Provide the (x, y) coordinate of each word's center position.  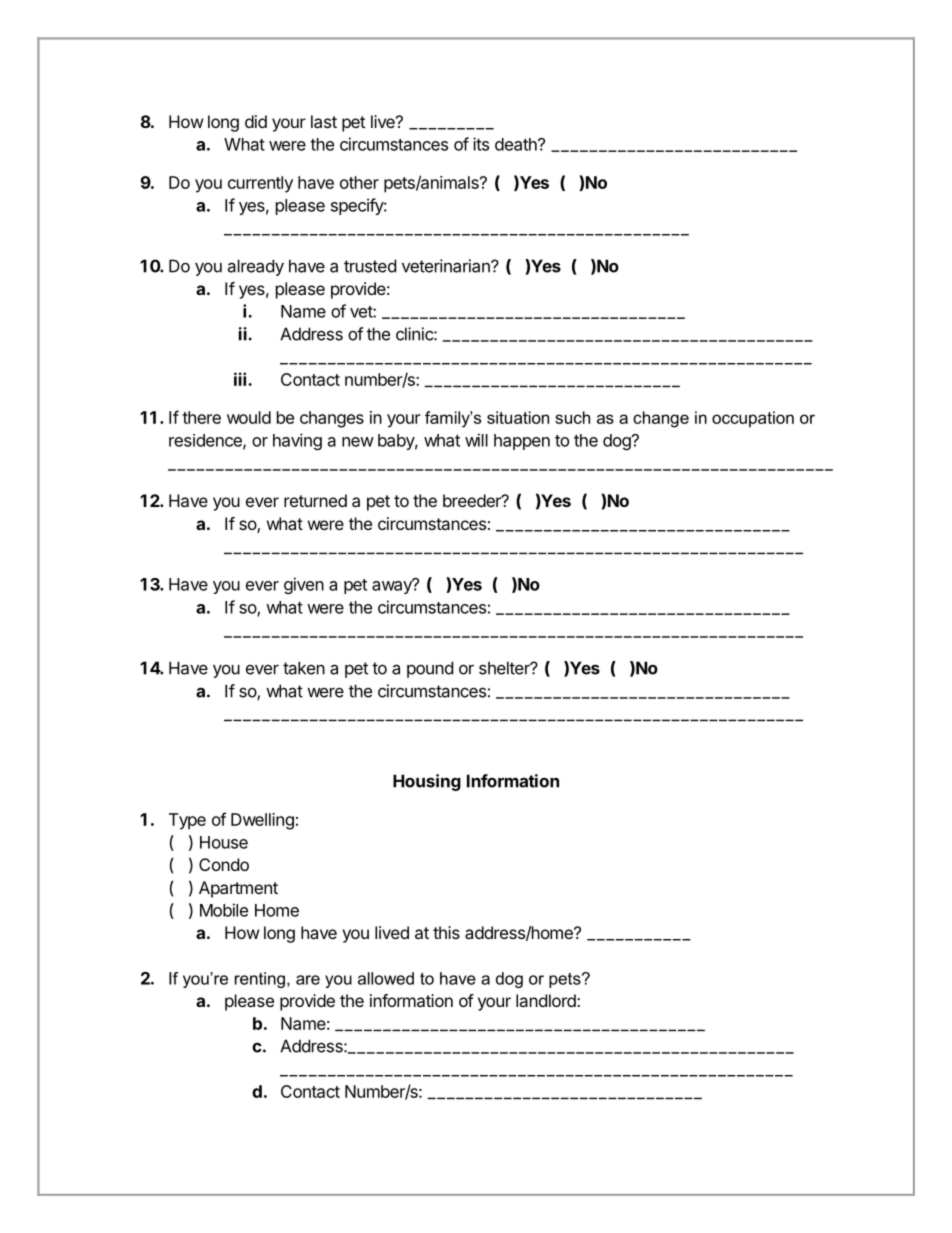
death (517, 144)
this (446, 932)
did (256, 121)
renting (260, 980)
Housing (427, 782)
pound (430, 669)
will (476, 440)
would (249, 417)
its (481, 144)
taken (304, 668)
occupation (753, 419)
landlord (547, 1000)
